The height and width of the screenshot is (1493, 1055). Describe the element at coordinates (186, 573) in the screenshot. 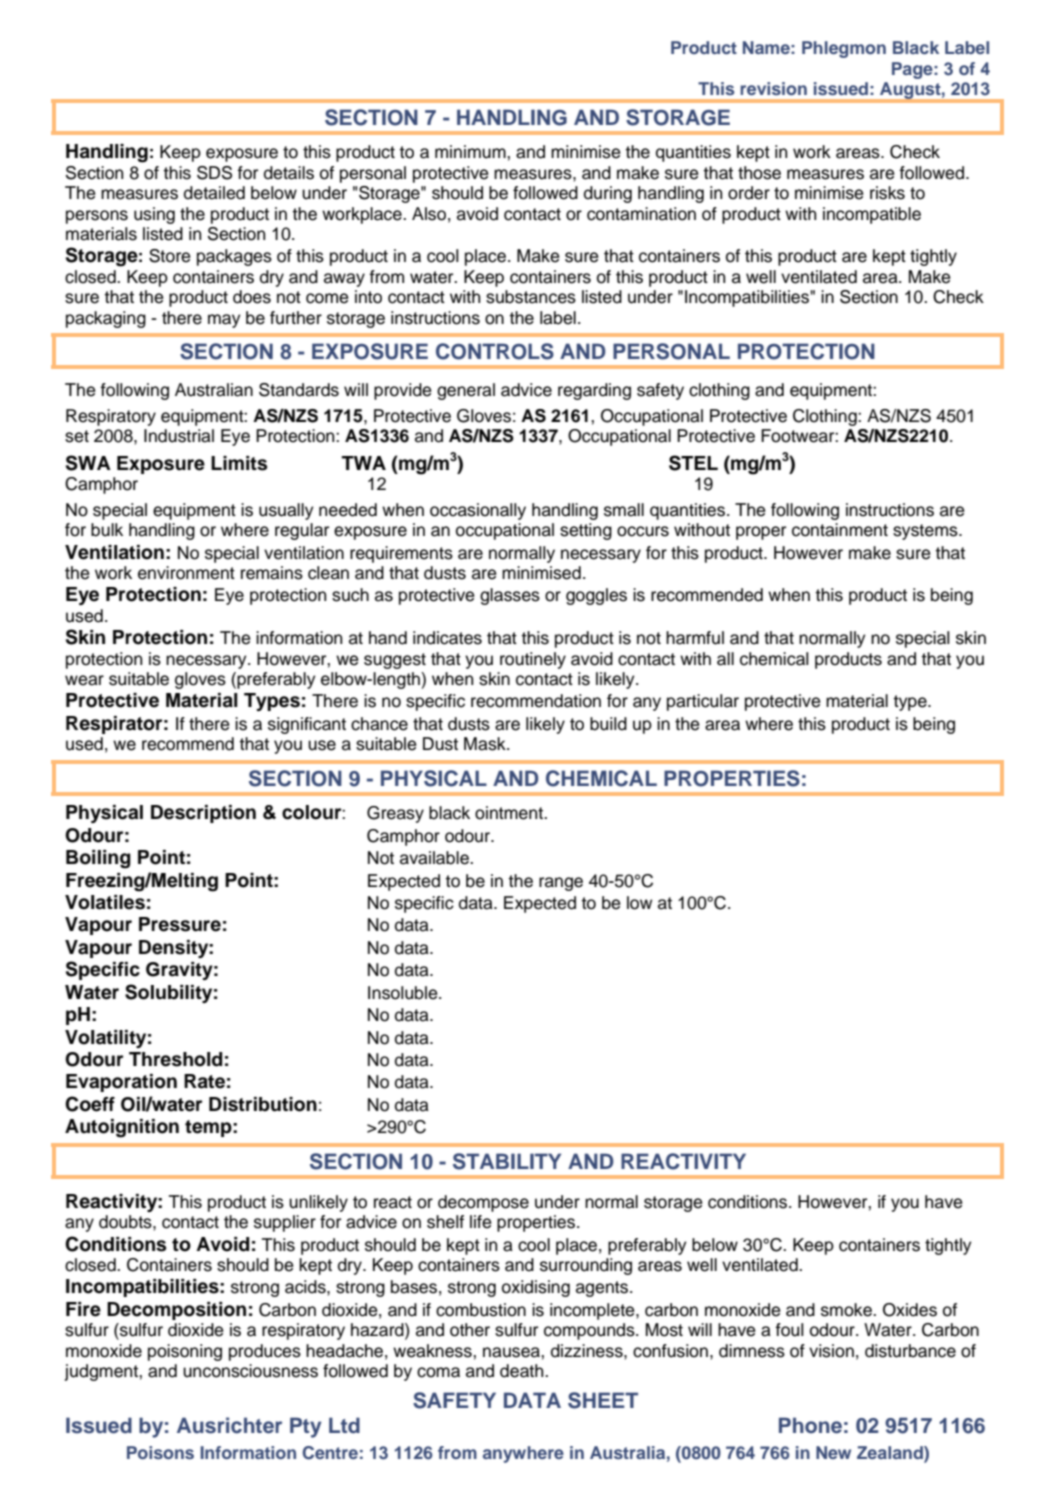

I see `environment` at that location.
